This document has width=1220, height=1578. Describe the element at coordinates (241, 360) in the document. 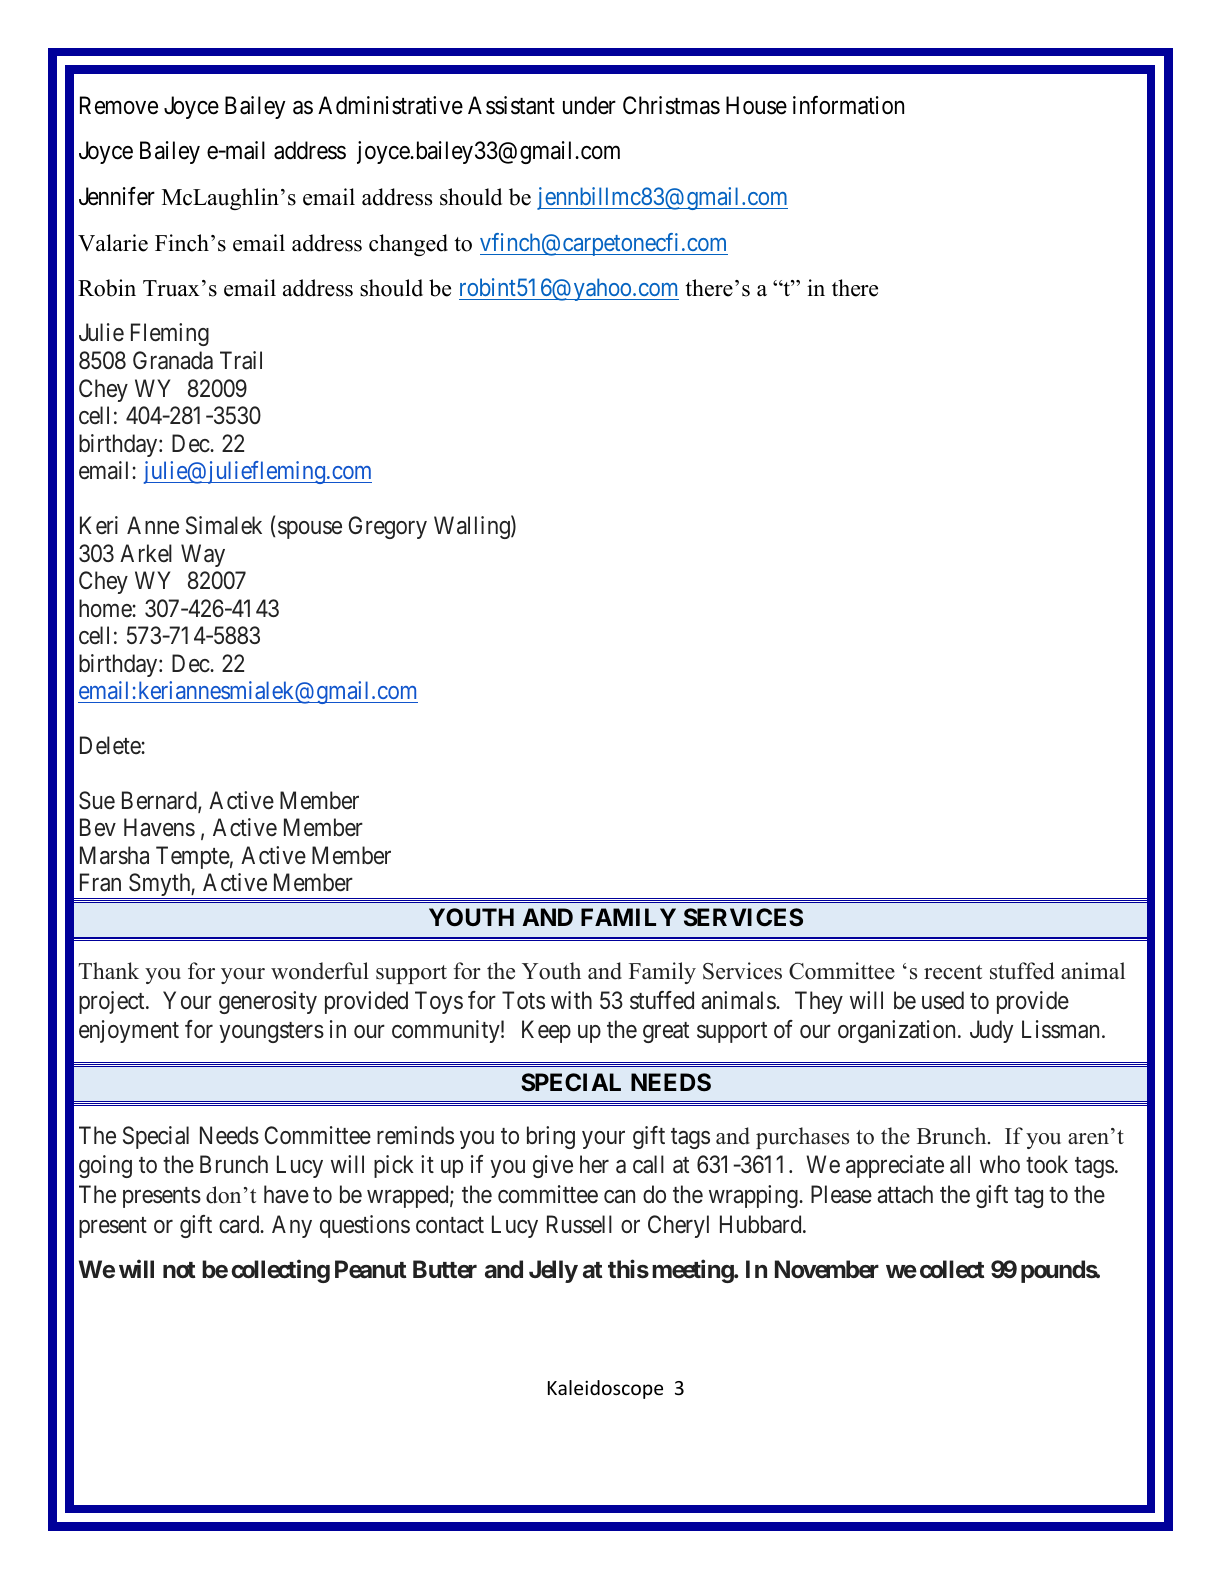

I see `Trail` at that location.
